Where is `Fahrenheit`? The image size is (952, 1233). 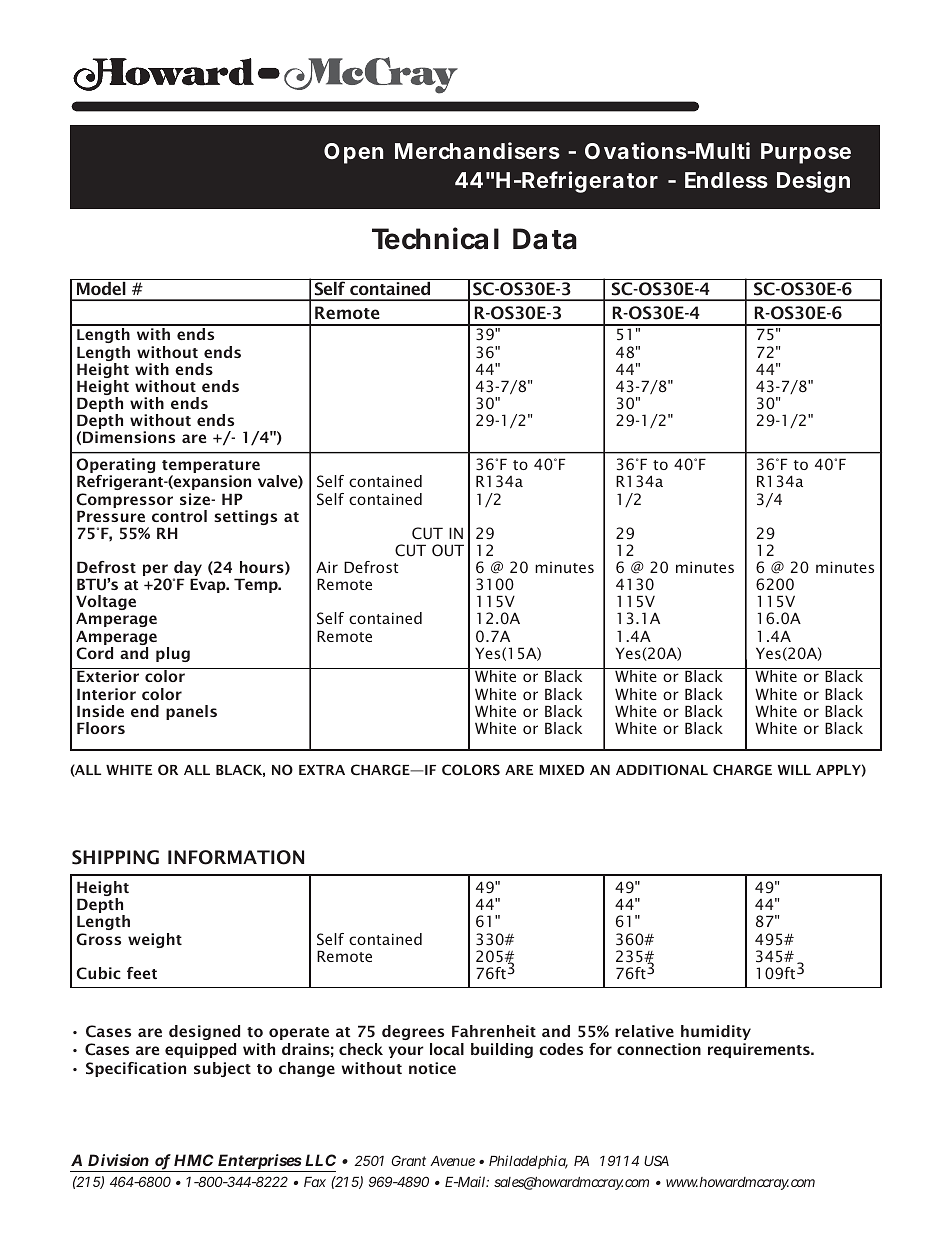
Fahrenheit is located at coordinates (494, 1031).
